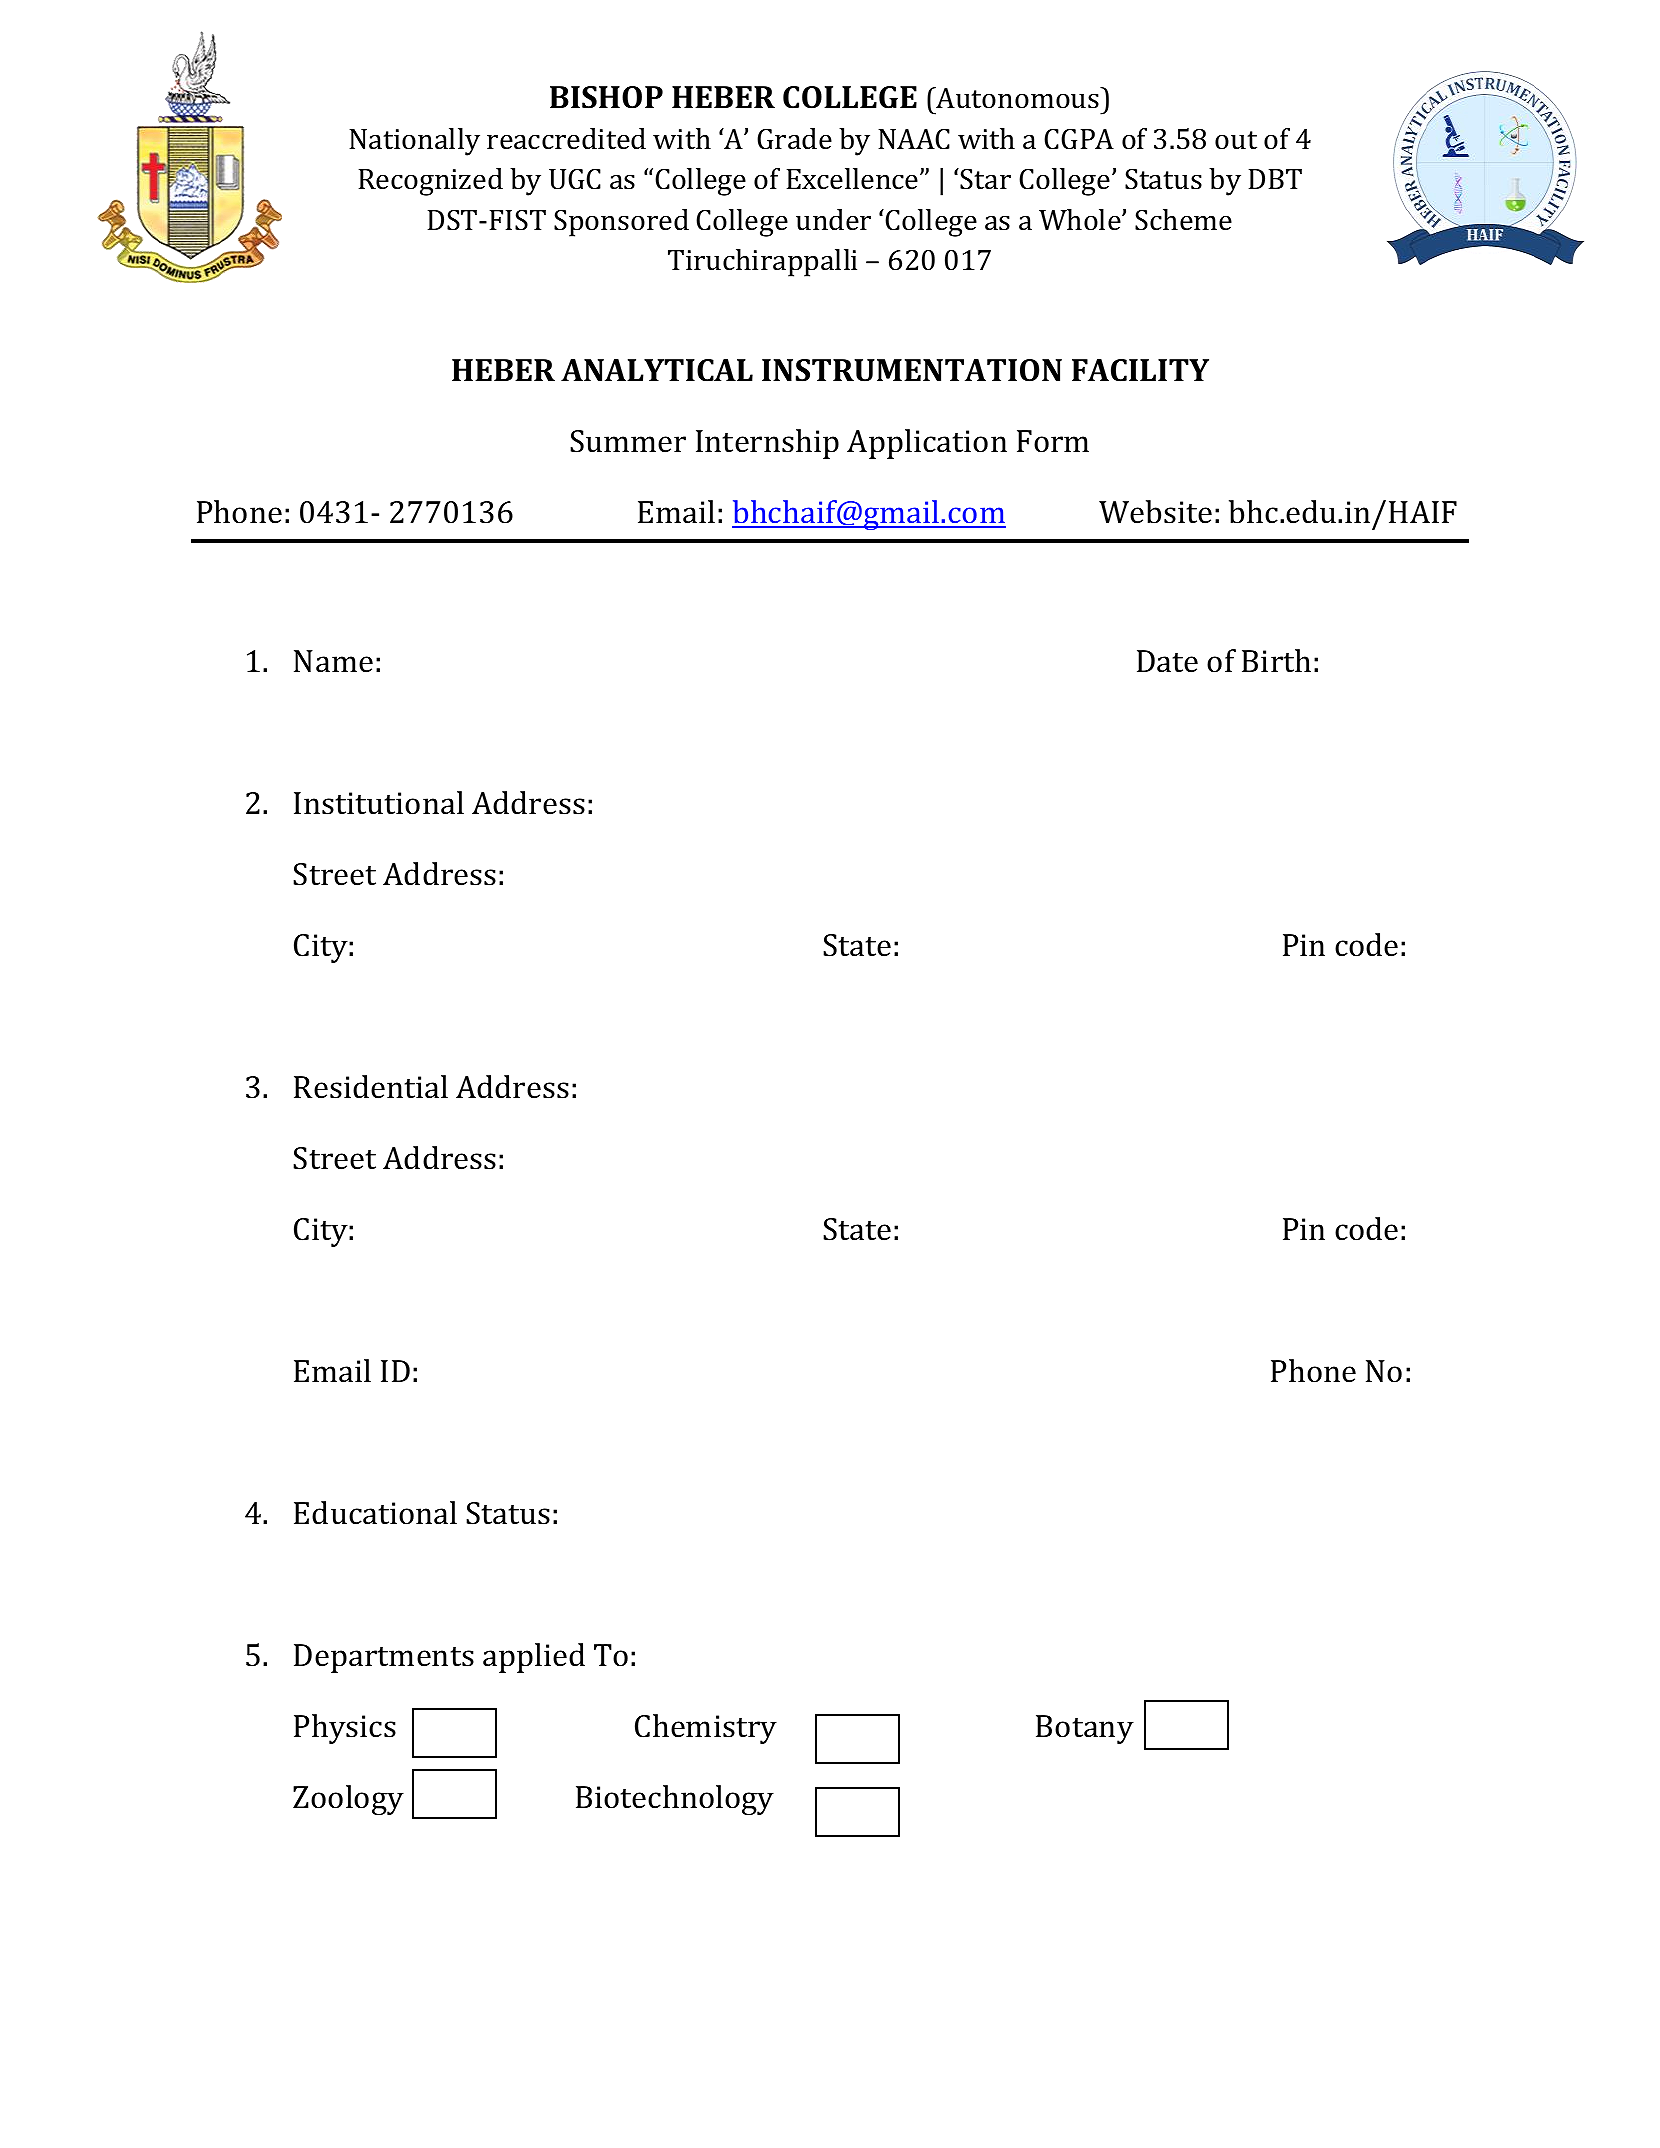 The width and height of the screenshot is (1660, 2148). What do you see at coordinates (1236, 140) in the screenshot?
I see `out` at bounding box center [1236, 140].
